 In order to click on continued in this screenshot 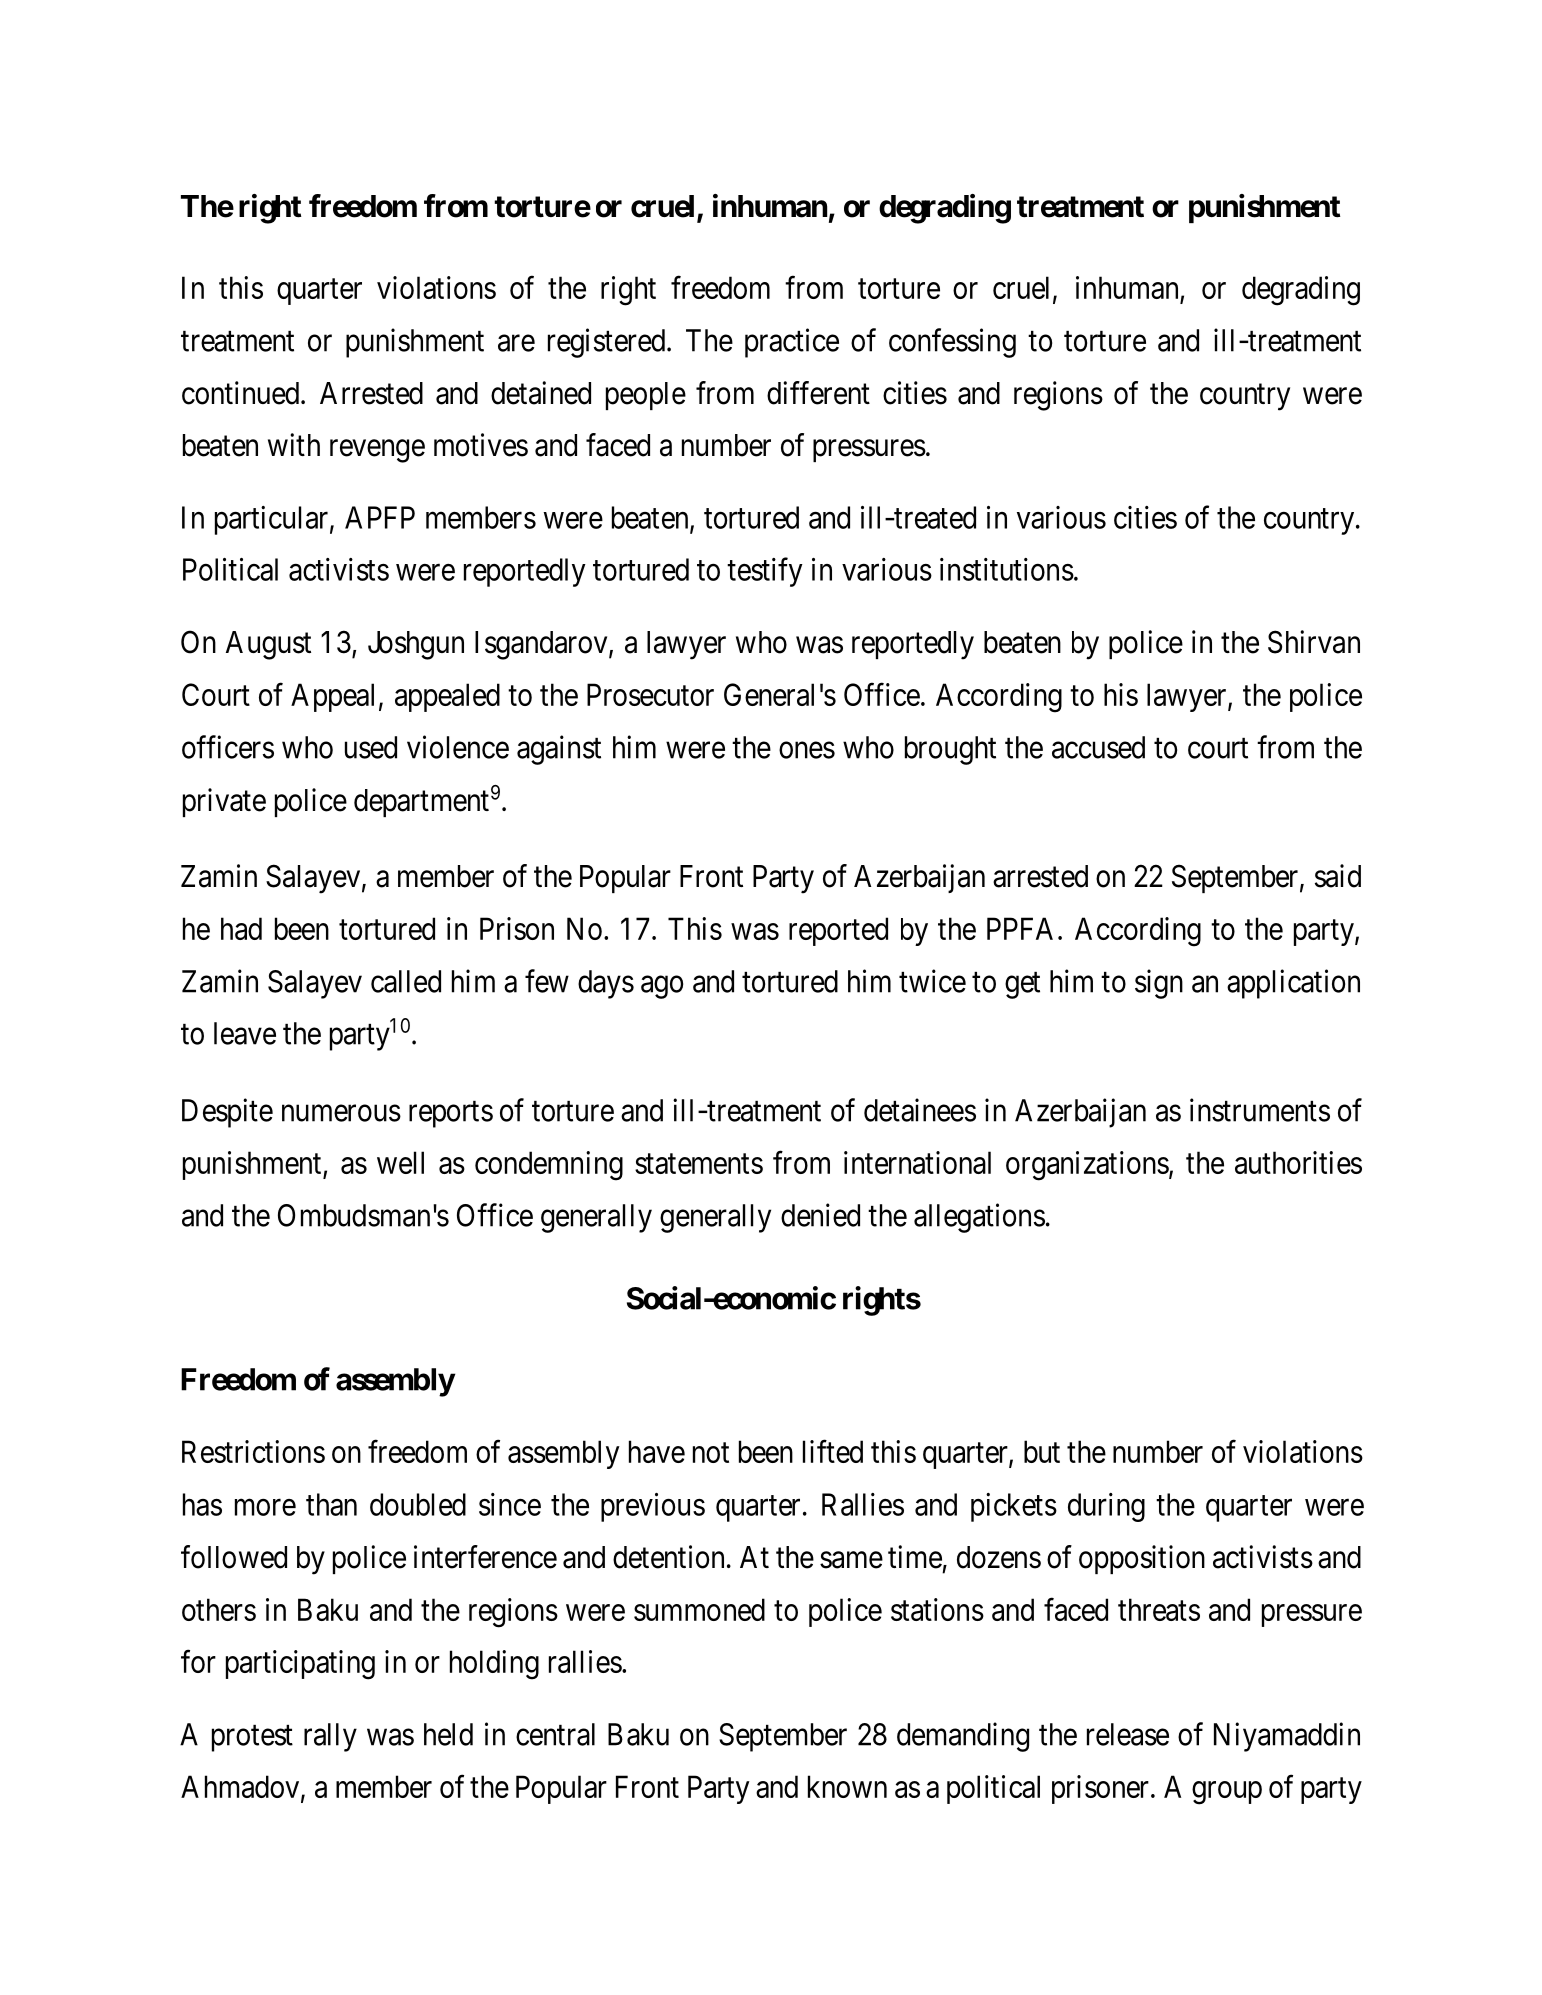, I will do `click(242, 393)`.
